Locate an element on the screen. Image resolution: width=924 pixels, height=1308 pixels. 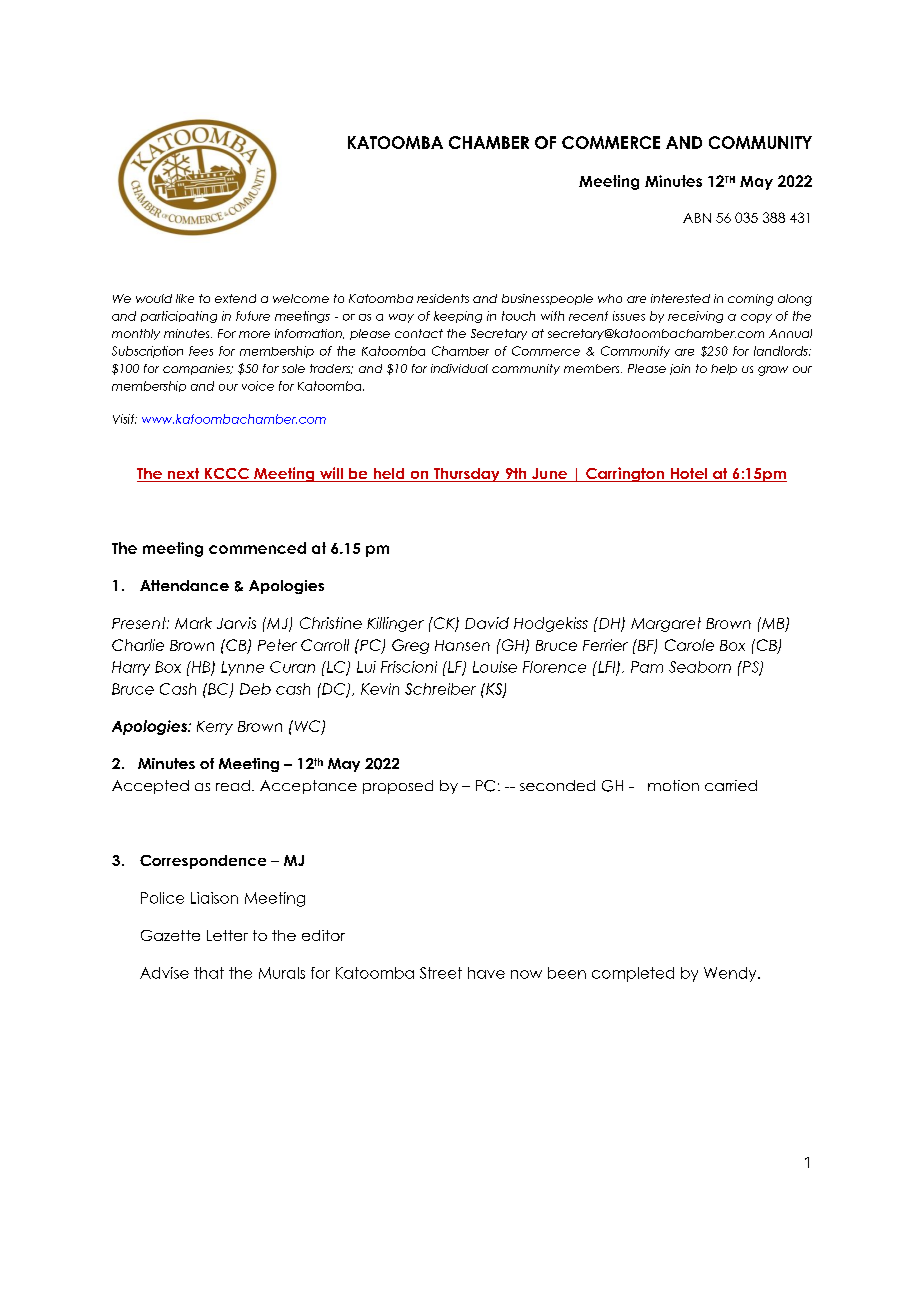
like is located at coordinates (185, 298).
